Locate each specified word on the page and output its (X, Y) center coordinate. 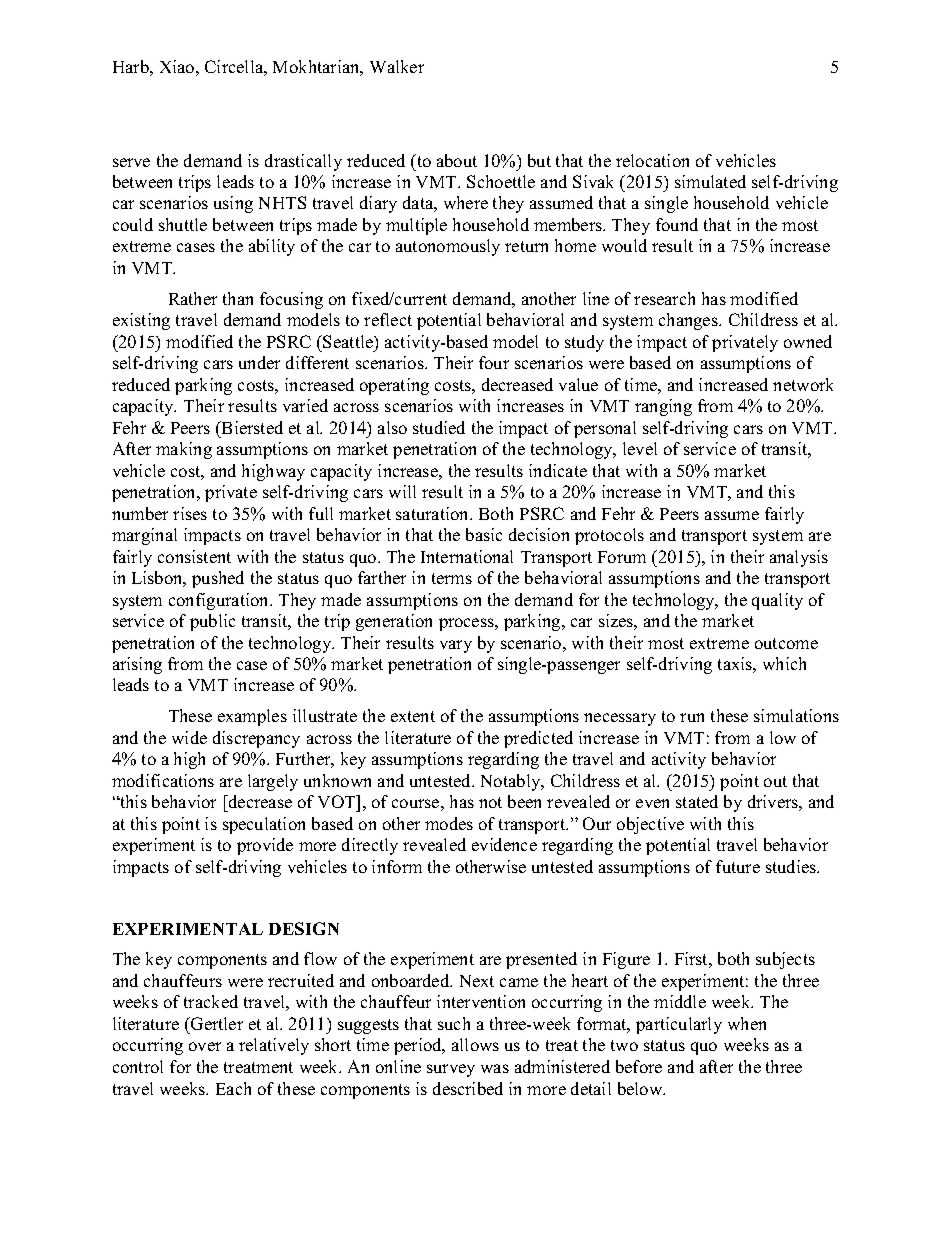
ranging (663, 407)
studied (439, 427)
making (184, 450)
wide (189, 737)
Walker (397, 66)
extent (413, 716)
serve (131, 162)
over (205, 1046)
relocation (652, 160)
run (692, 717)
